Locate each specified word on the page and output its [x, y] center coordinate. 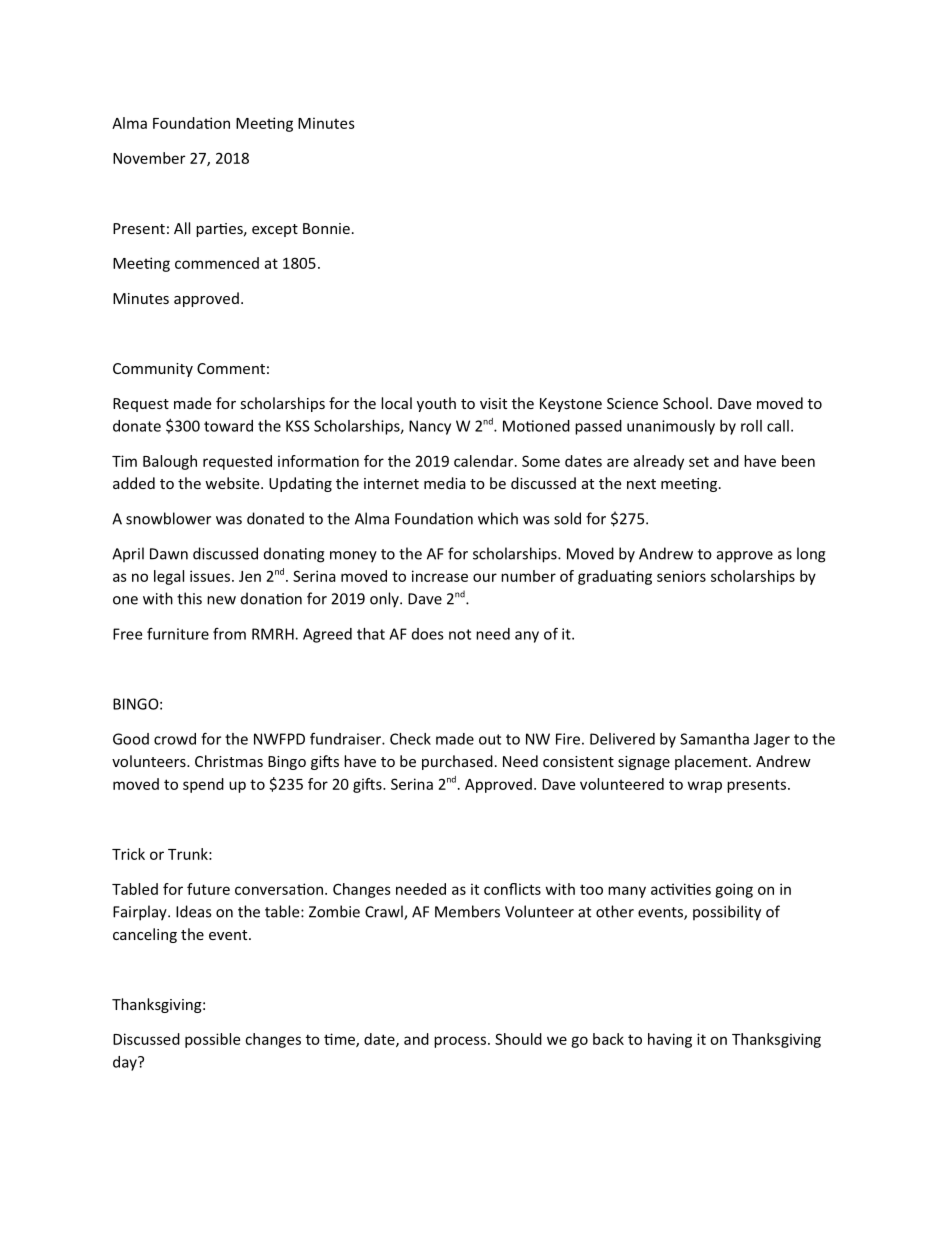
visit [493, 403]
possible [212, 1040]
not [460, 634]
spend [203, 785]
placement [712, 762]
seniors [681, 576]
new [221, 600]
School [685, 403]
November [149, 158]
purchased [457, 762]
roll [751, 426]
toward [228, 426]
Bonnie [326, 228]
